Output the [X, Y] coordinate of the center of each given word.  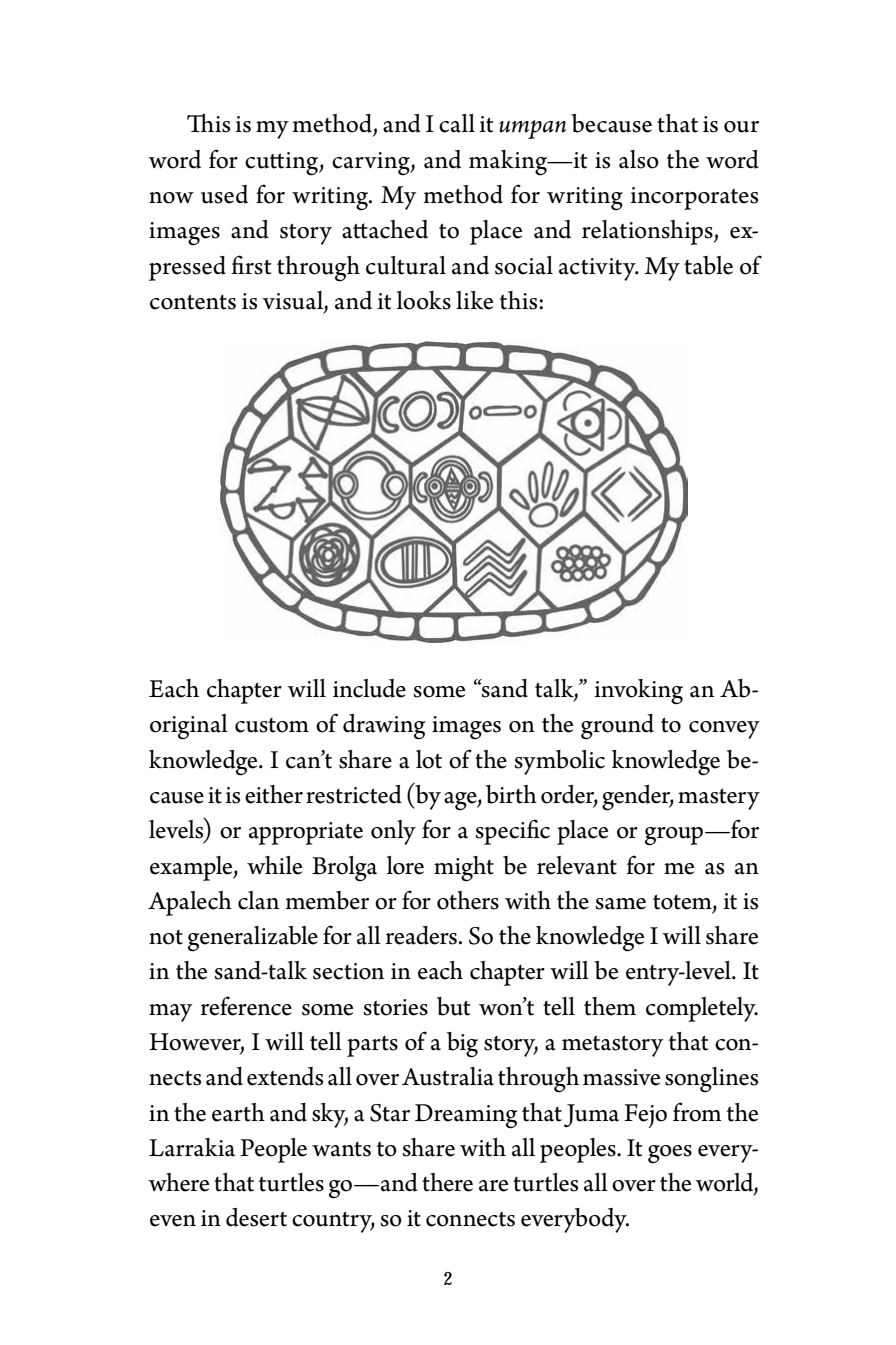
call [457, 123]
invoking [638, 692]
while [275, 865]
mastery [719, 799]
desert [256, 1217]
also [639, 159]
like [475, 300]
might [464, 869]
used [224, 194]
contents [193, 302]
